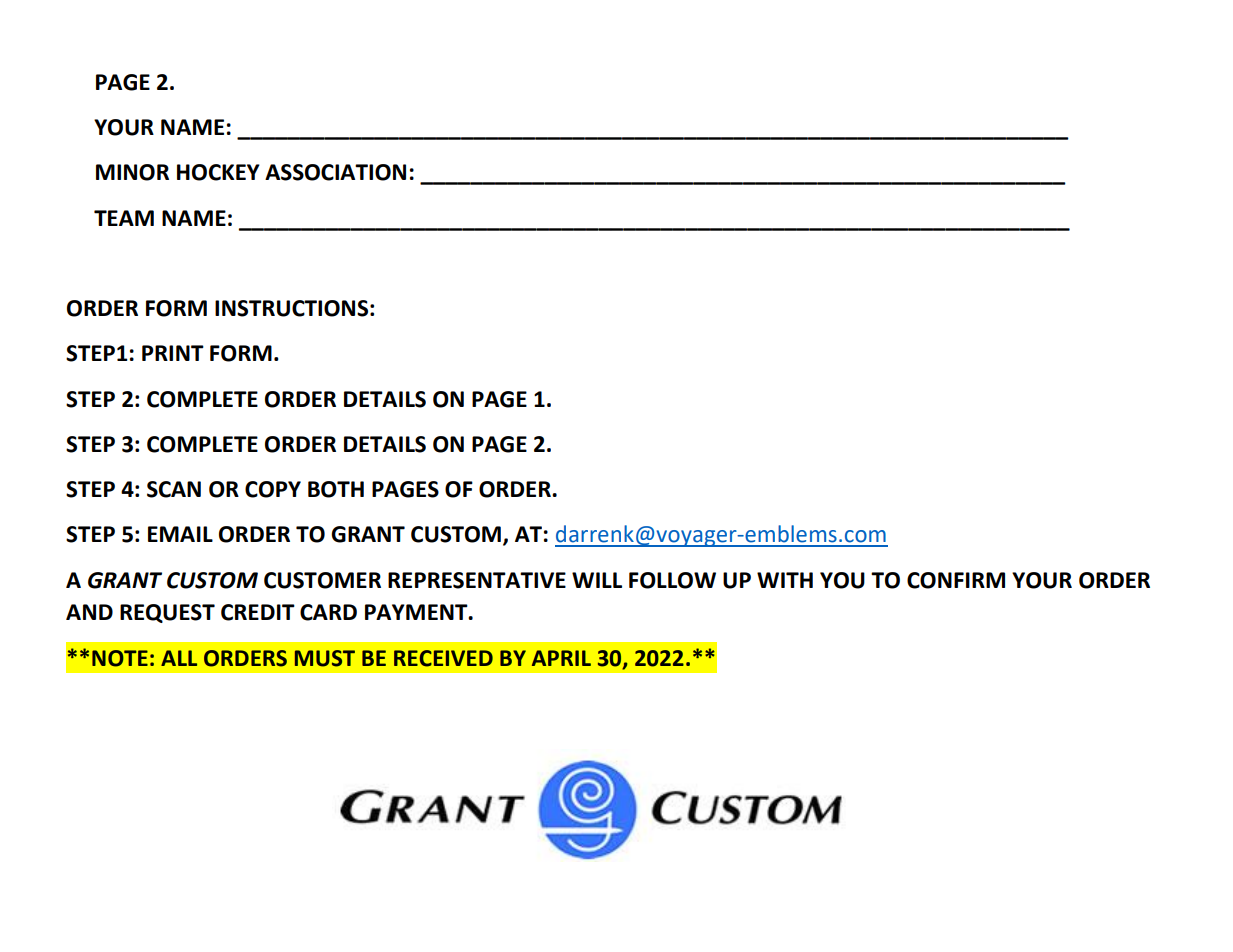 The image size is (1233, 952). I want to click on ASSOCIATION, so click(335, 172).
